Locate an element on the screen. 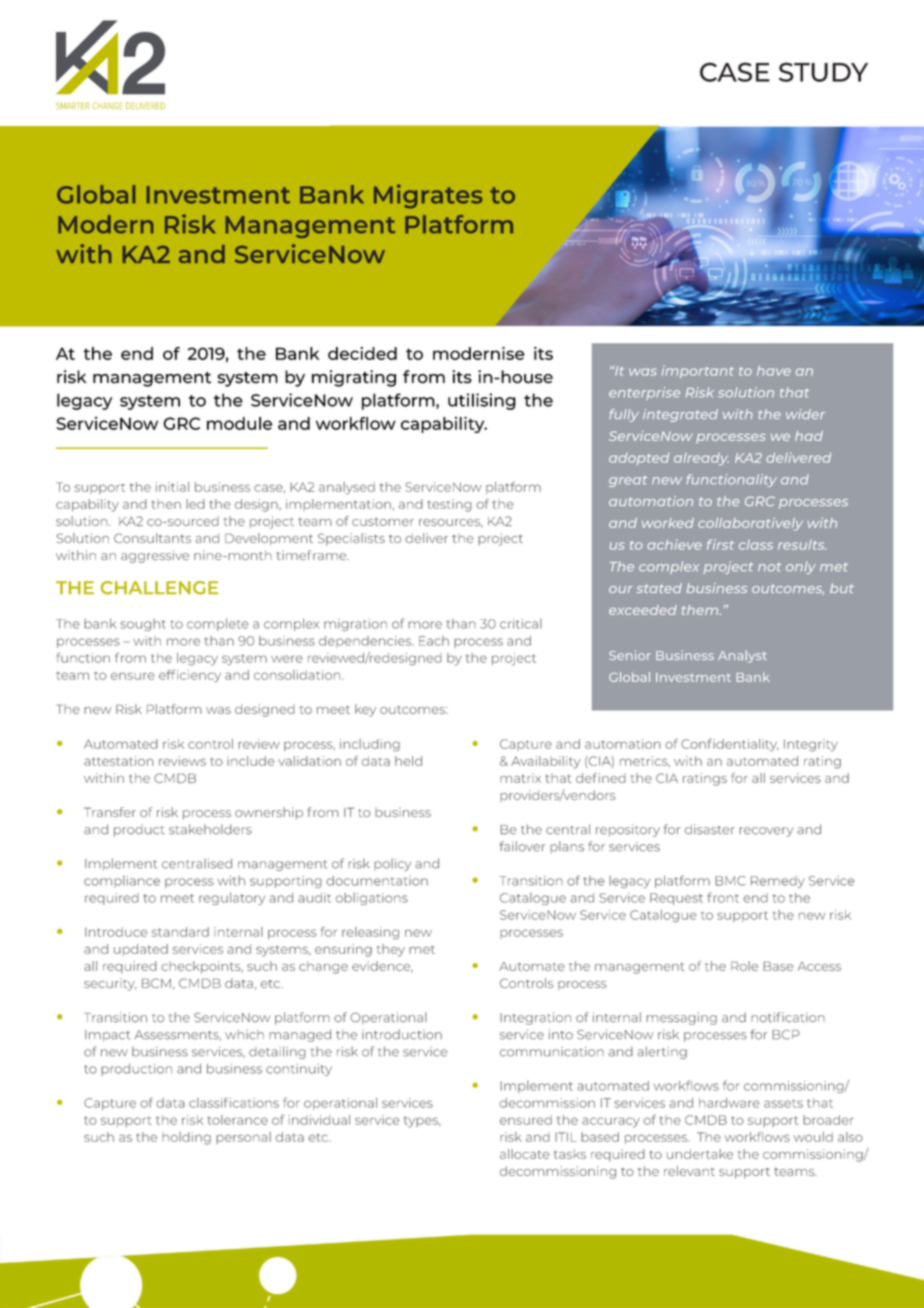 Image resolution: width=924 pixels, height=1308 pixels. allocate is located at coordinates (525, 1154).
